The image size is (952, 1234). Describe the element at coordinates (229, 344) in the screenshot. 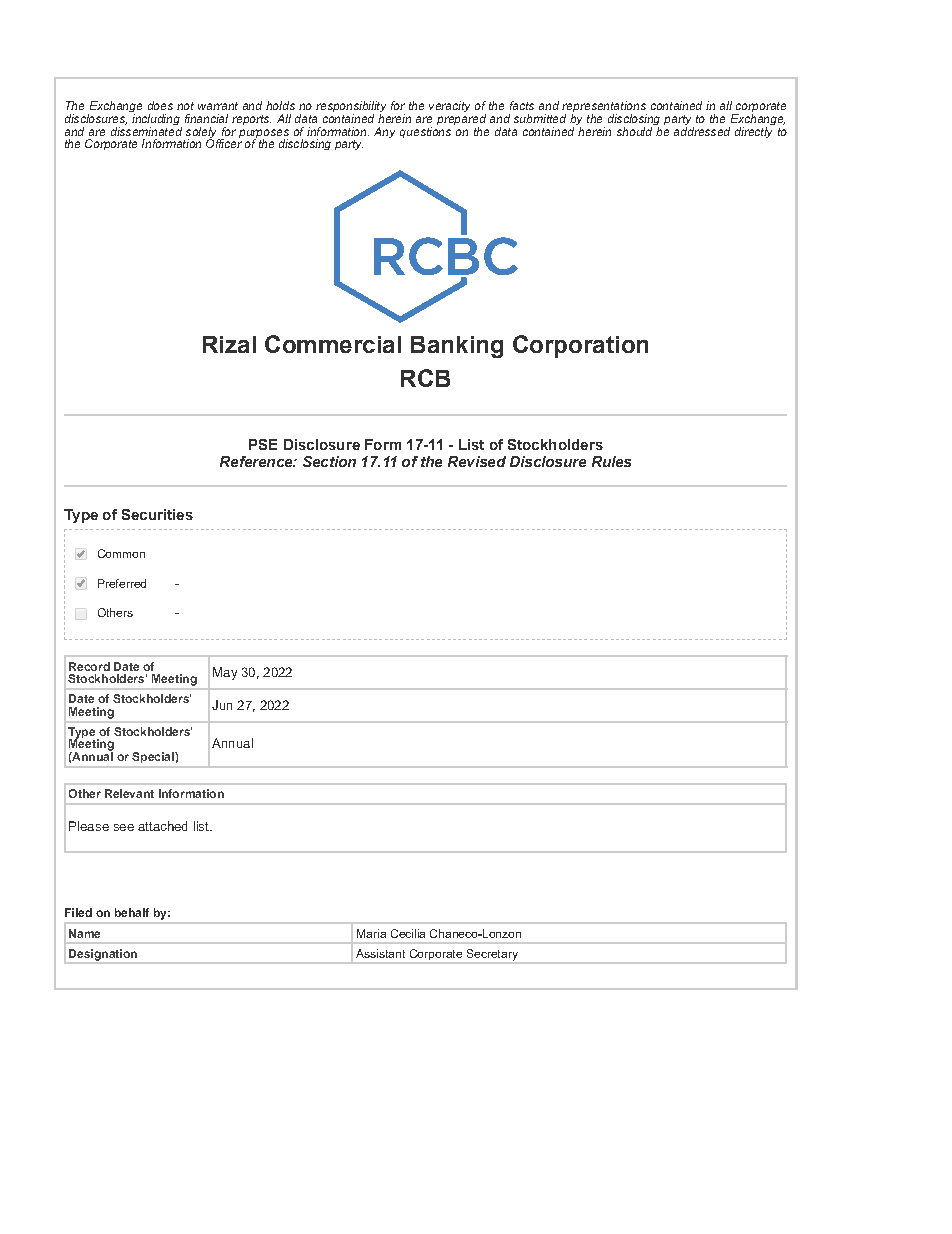

I see `Rizal` at that location.
